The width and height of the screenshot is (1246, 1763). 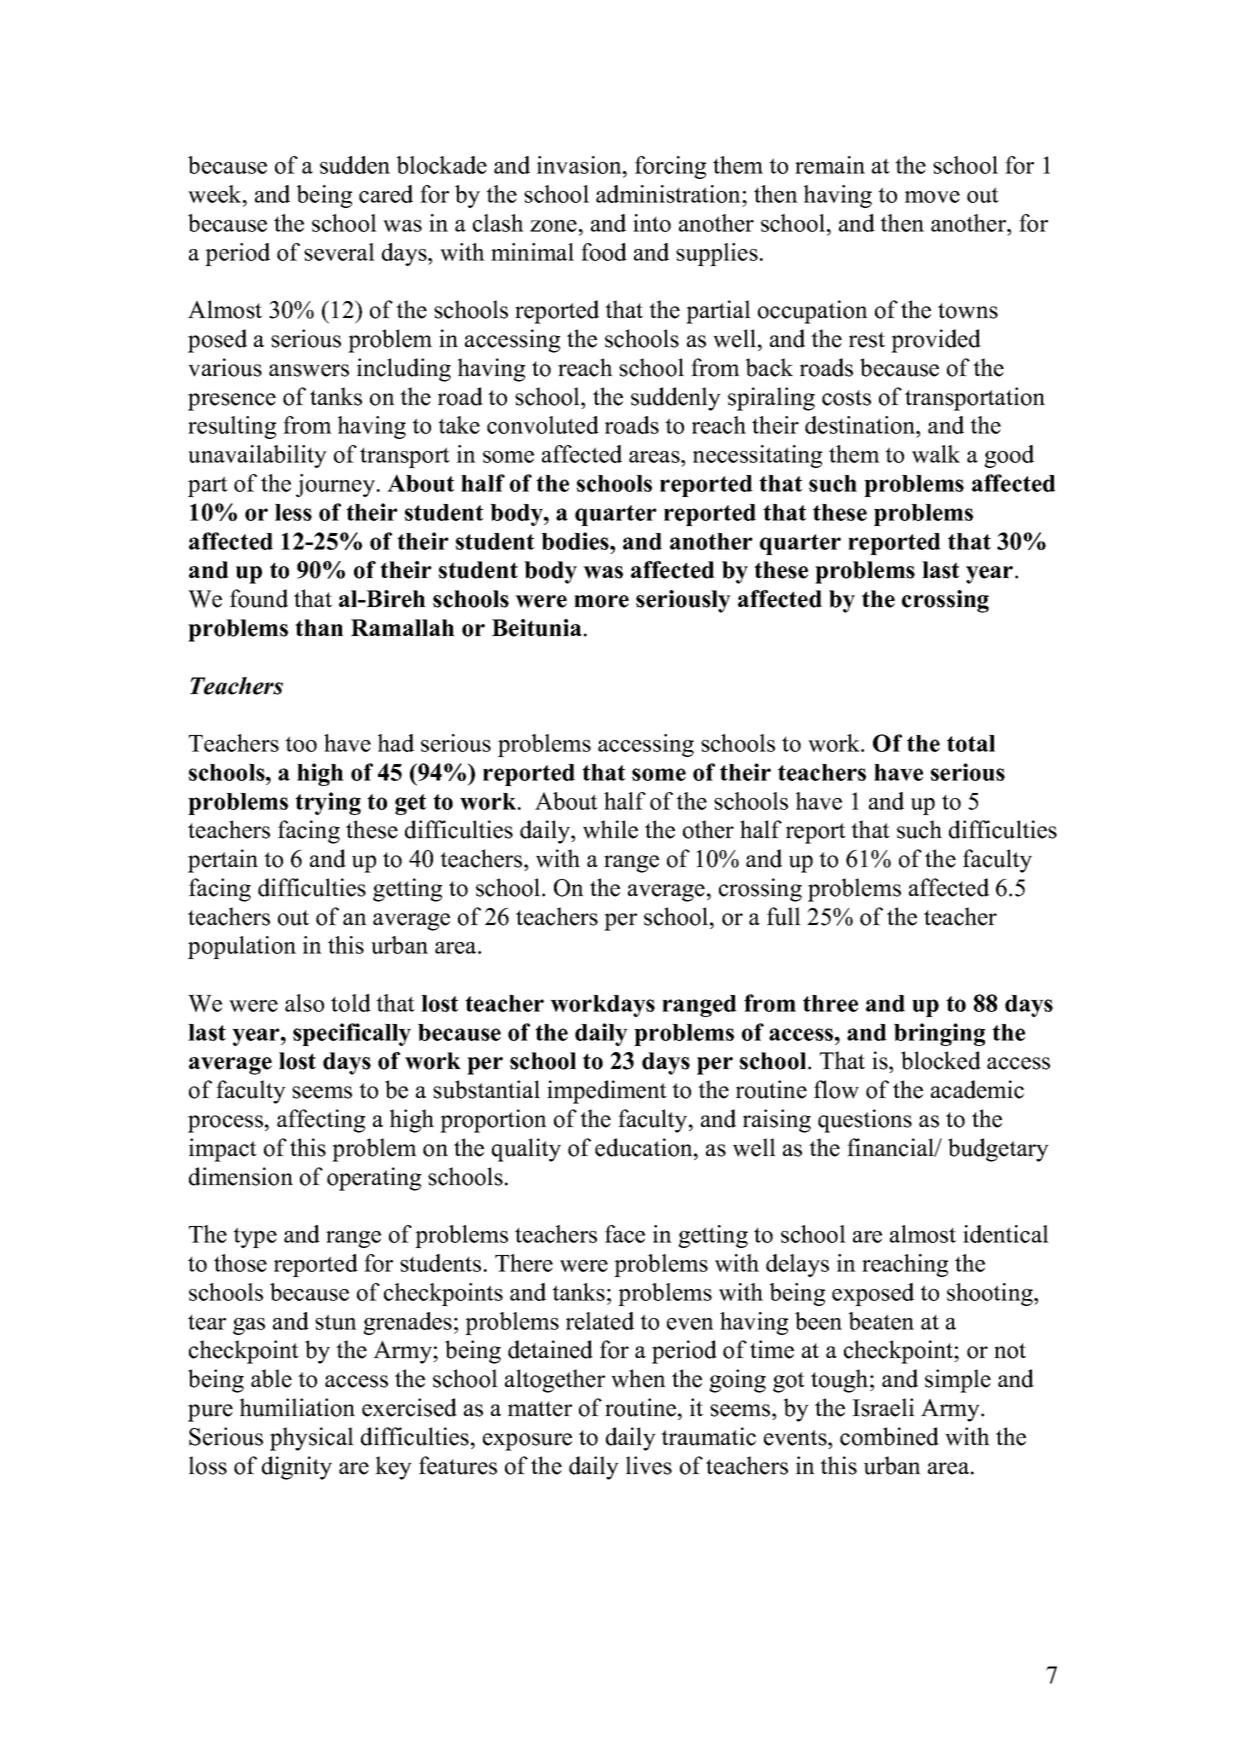 What do you see at coordinates (312, 1439) in the screenshot?
I see `physical` at bounding box center [312, 1439].
